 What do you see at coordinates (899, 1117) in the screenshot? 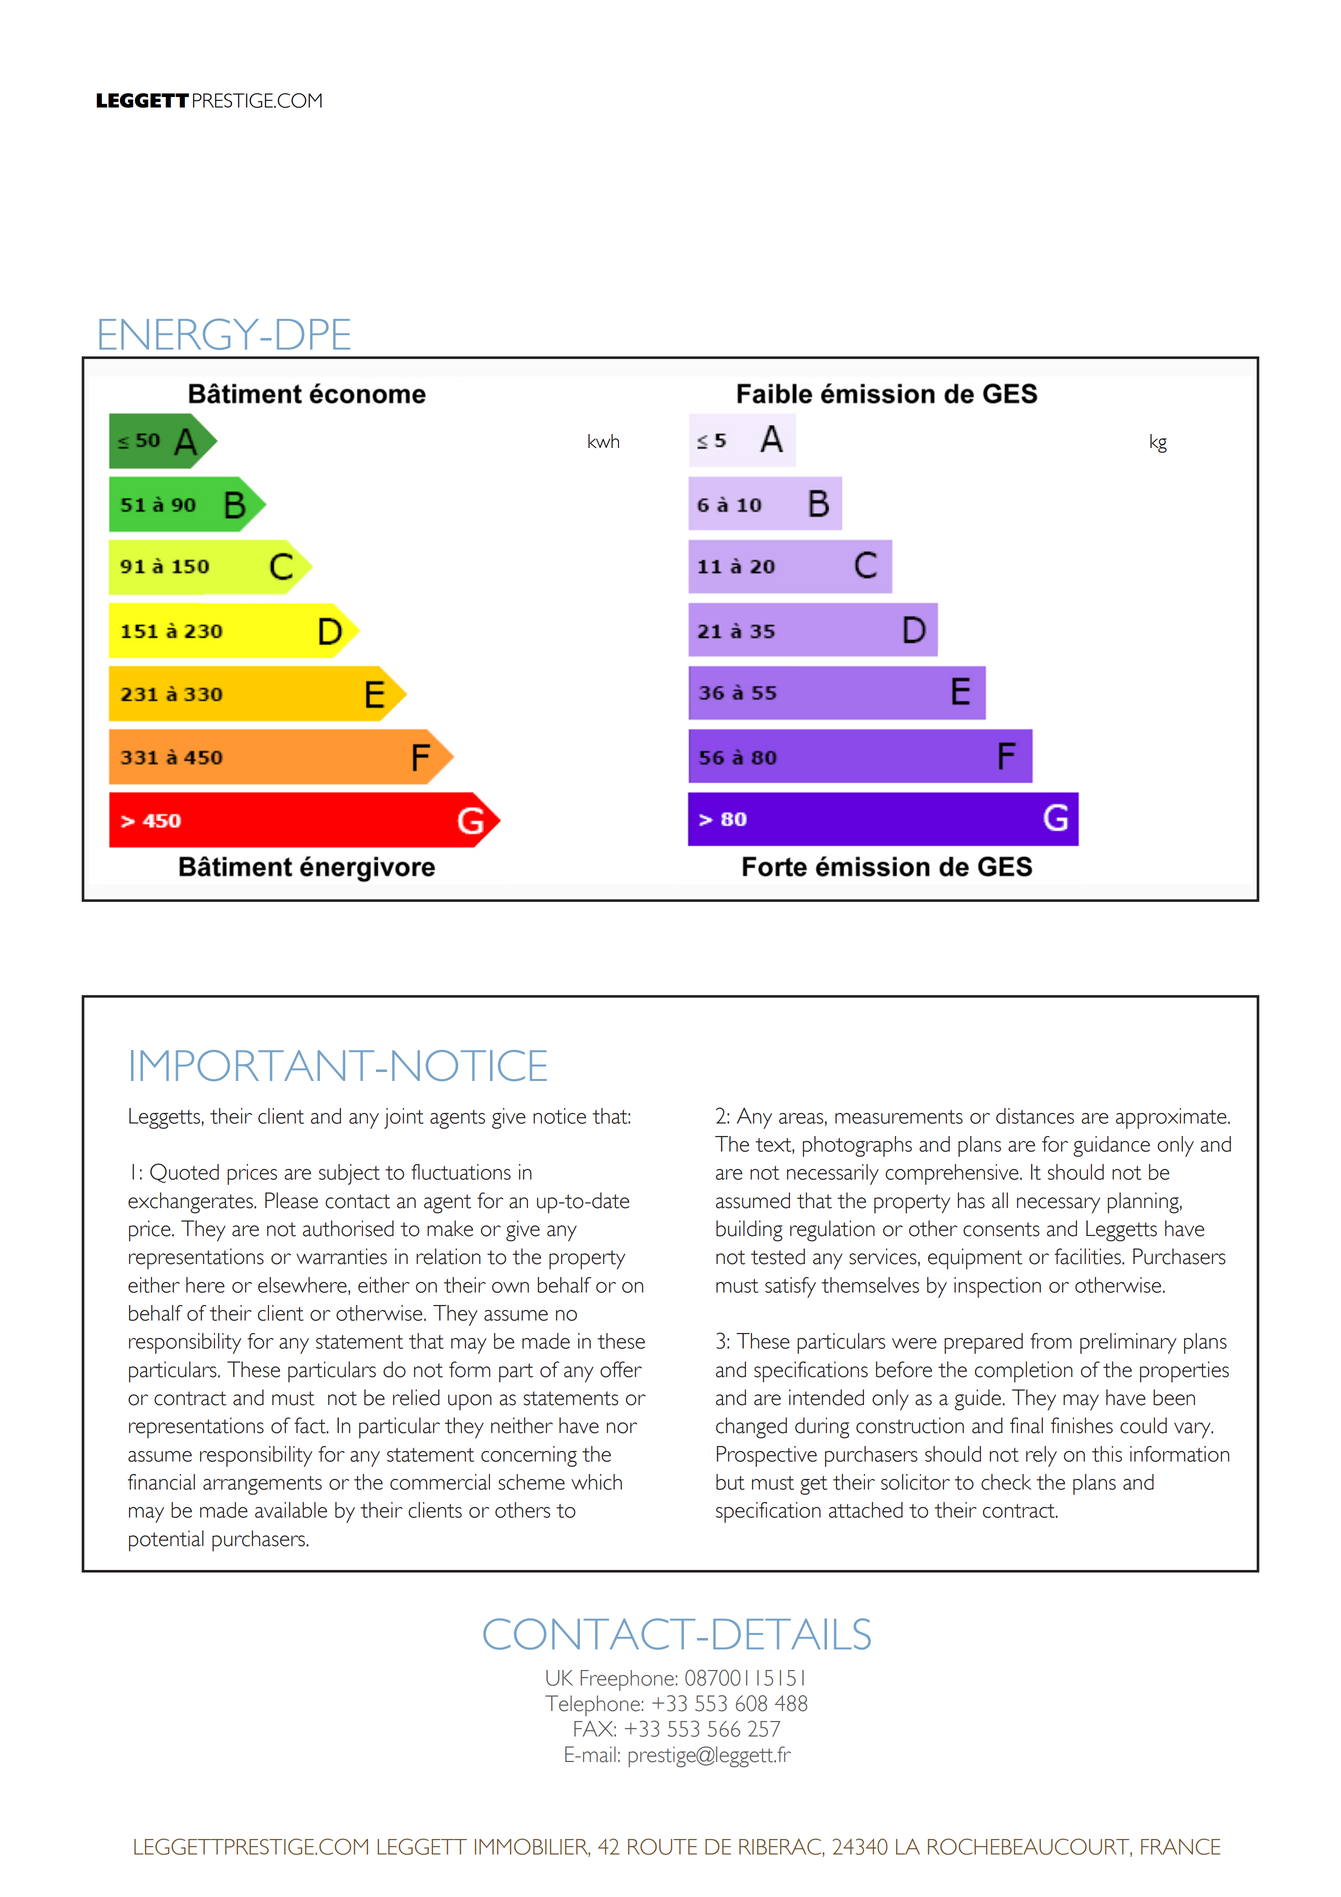
I see `measurements` at bounding box center [899, 1117].
